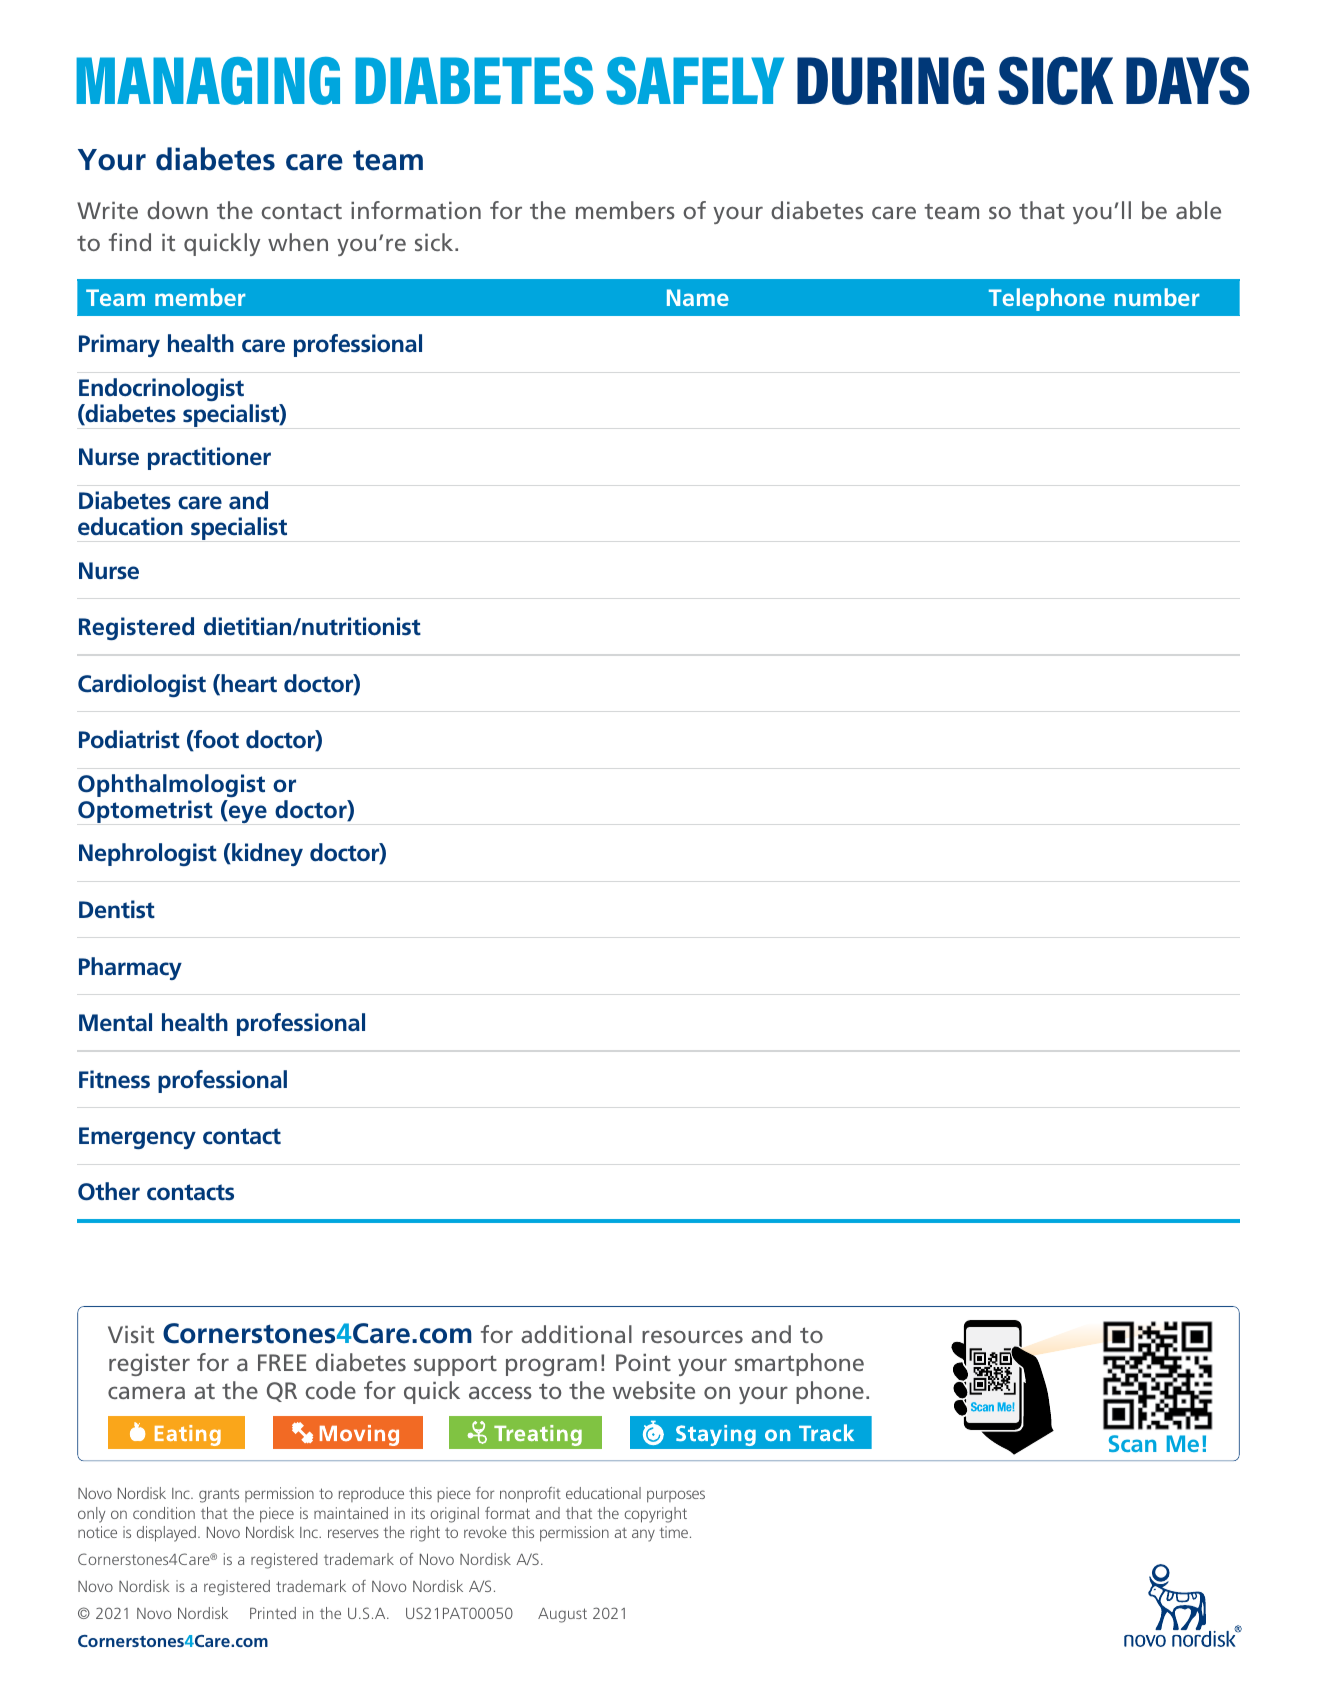 The height and width of the screenshot is (1705, 1317). Describe the element at coordinates (114, 1079) in the screenshot. I see `Fitness` at that location.
